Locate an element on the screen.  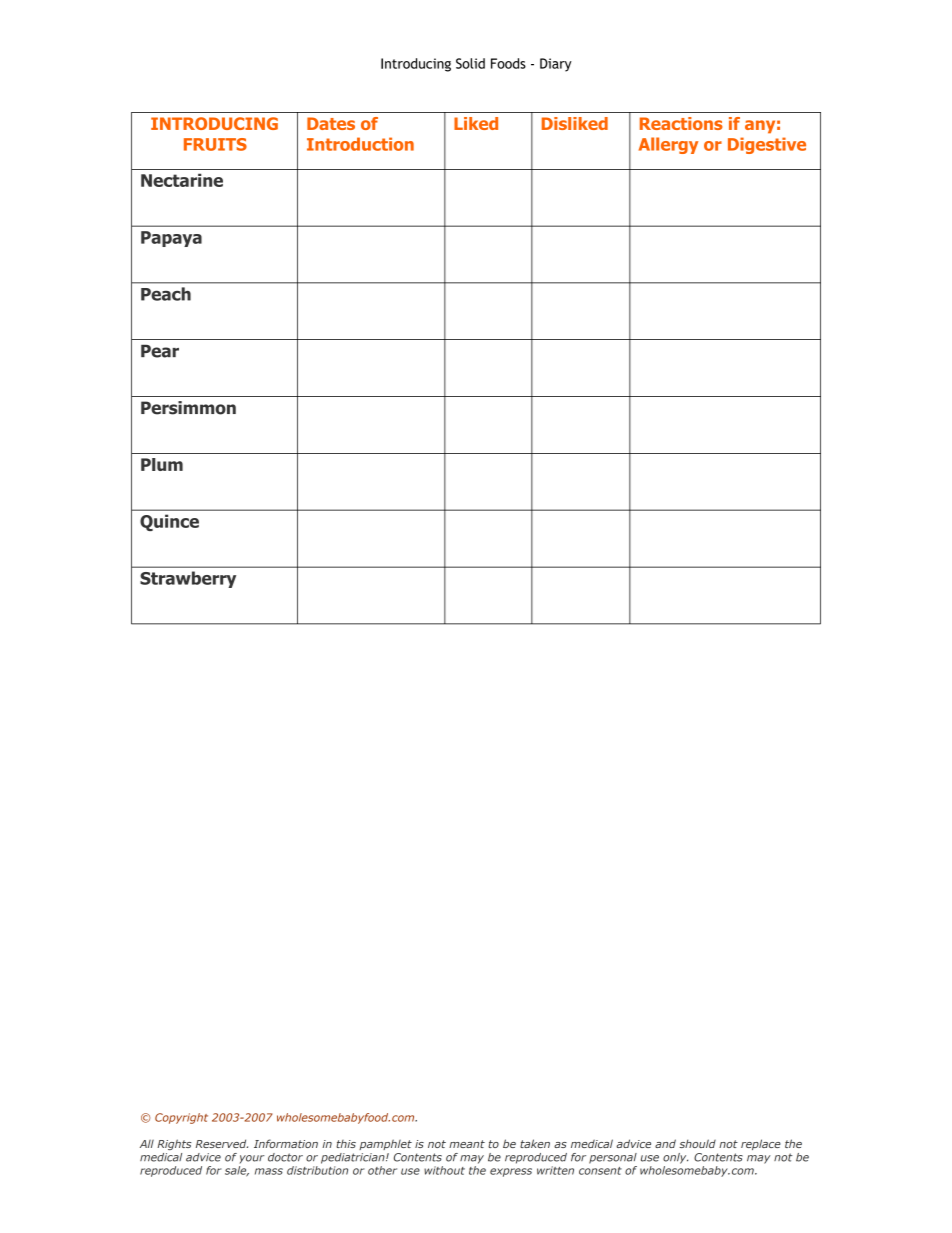
Solid is located at coordinates (470, 63).
